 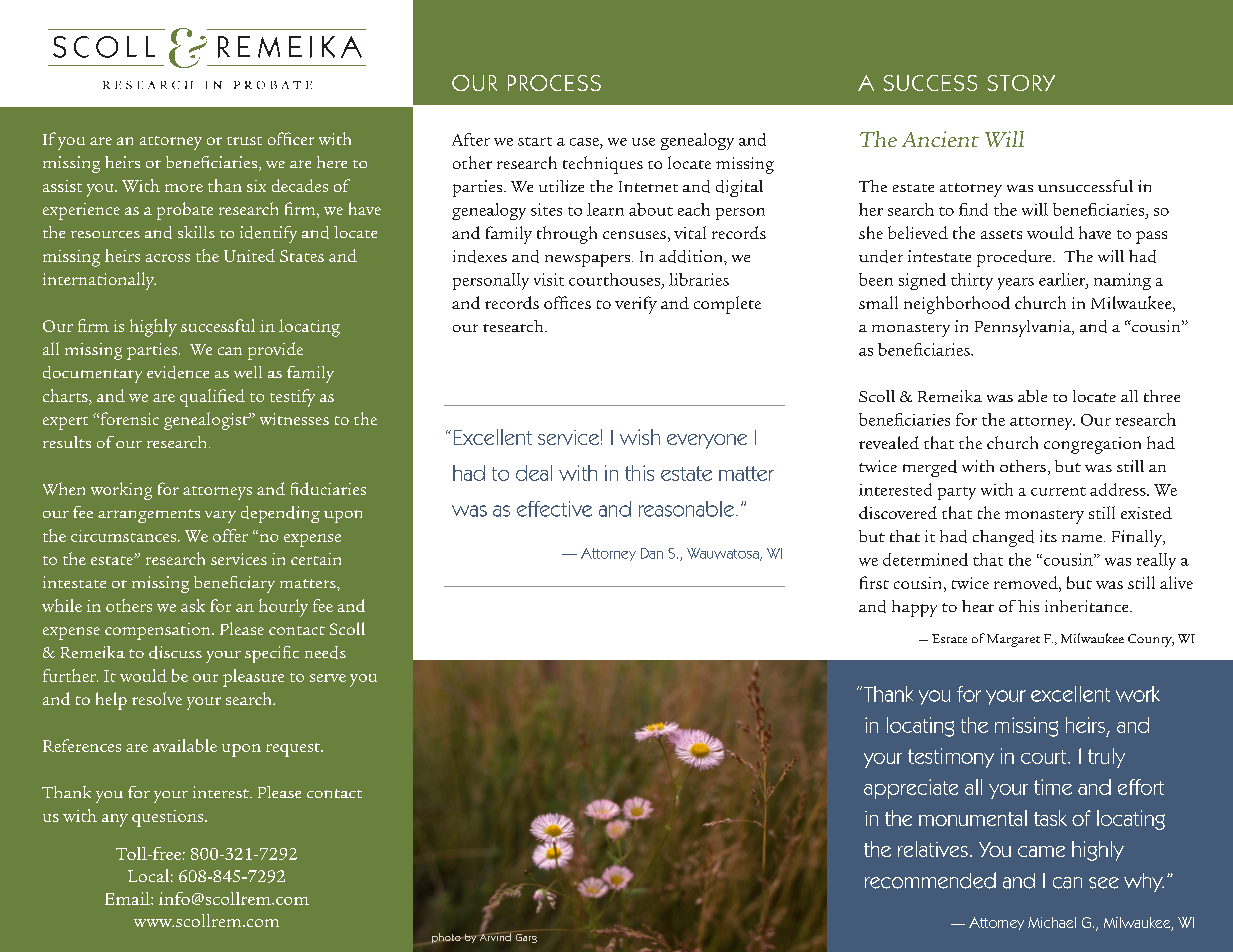 I want to click on Dan, so click(x=652, y=553).
